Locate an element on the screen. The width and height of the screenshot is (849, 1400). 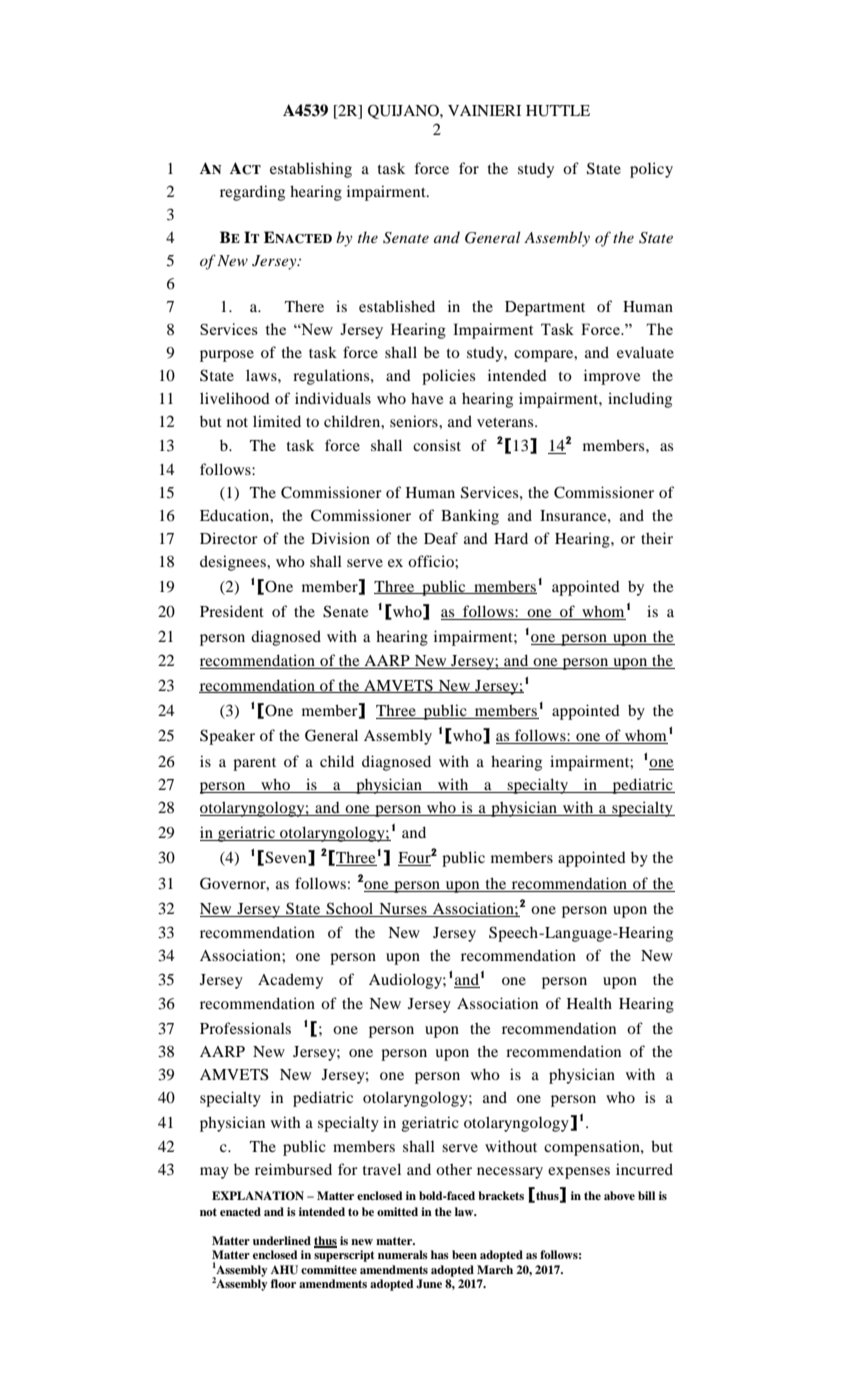
established is located at coordinates (397, 306).
